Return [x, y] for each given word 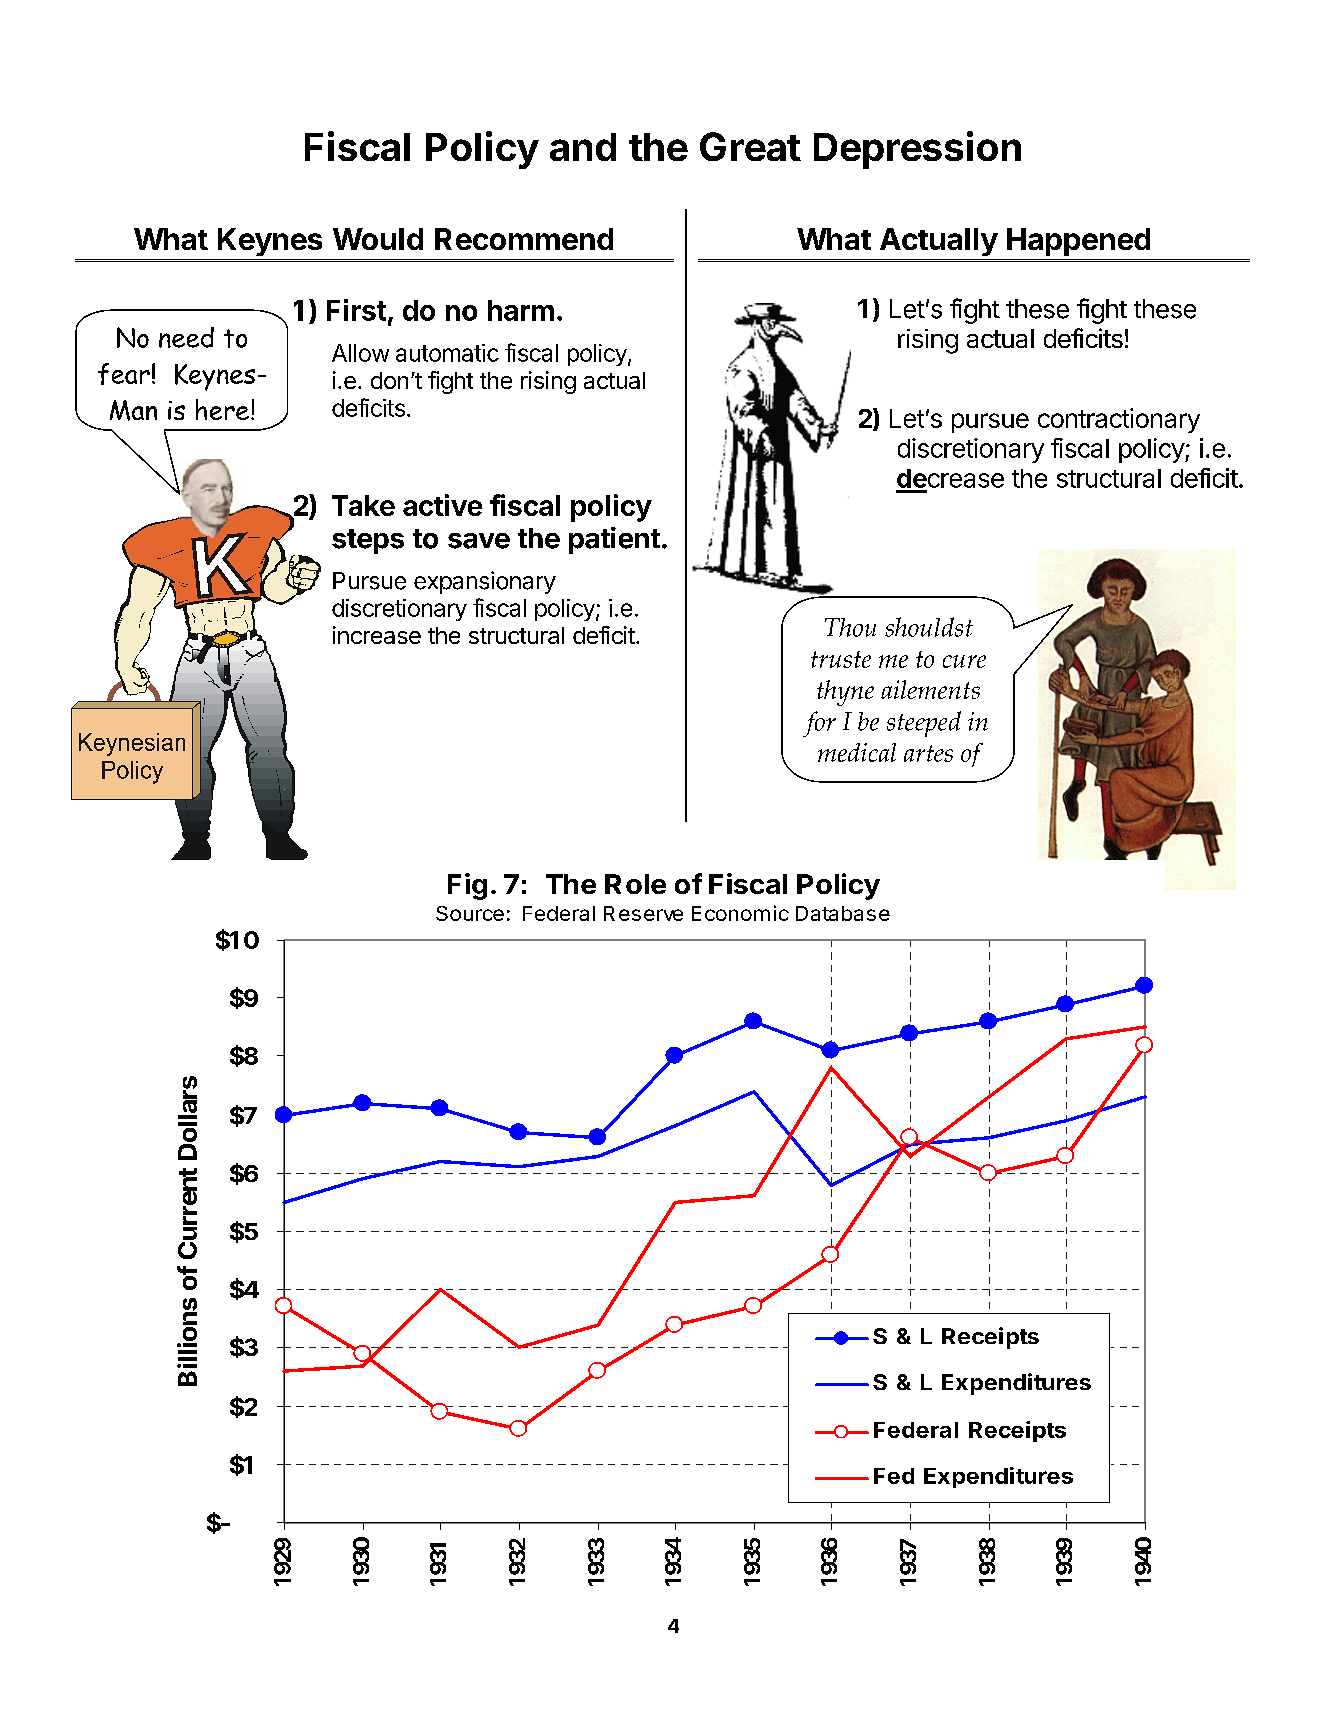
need [186, 337]
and [583, 147]
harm [521, 310]
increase [377, 635]
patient [614, 540]
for [819, 724]
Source [470, 913]
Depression [917, 150]
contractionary [1119, 420]
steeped [924, 724]
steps [368, 541]
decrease [950, 478]
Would [378, 239]
